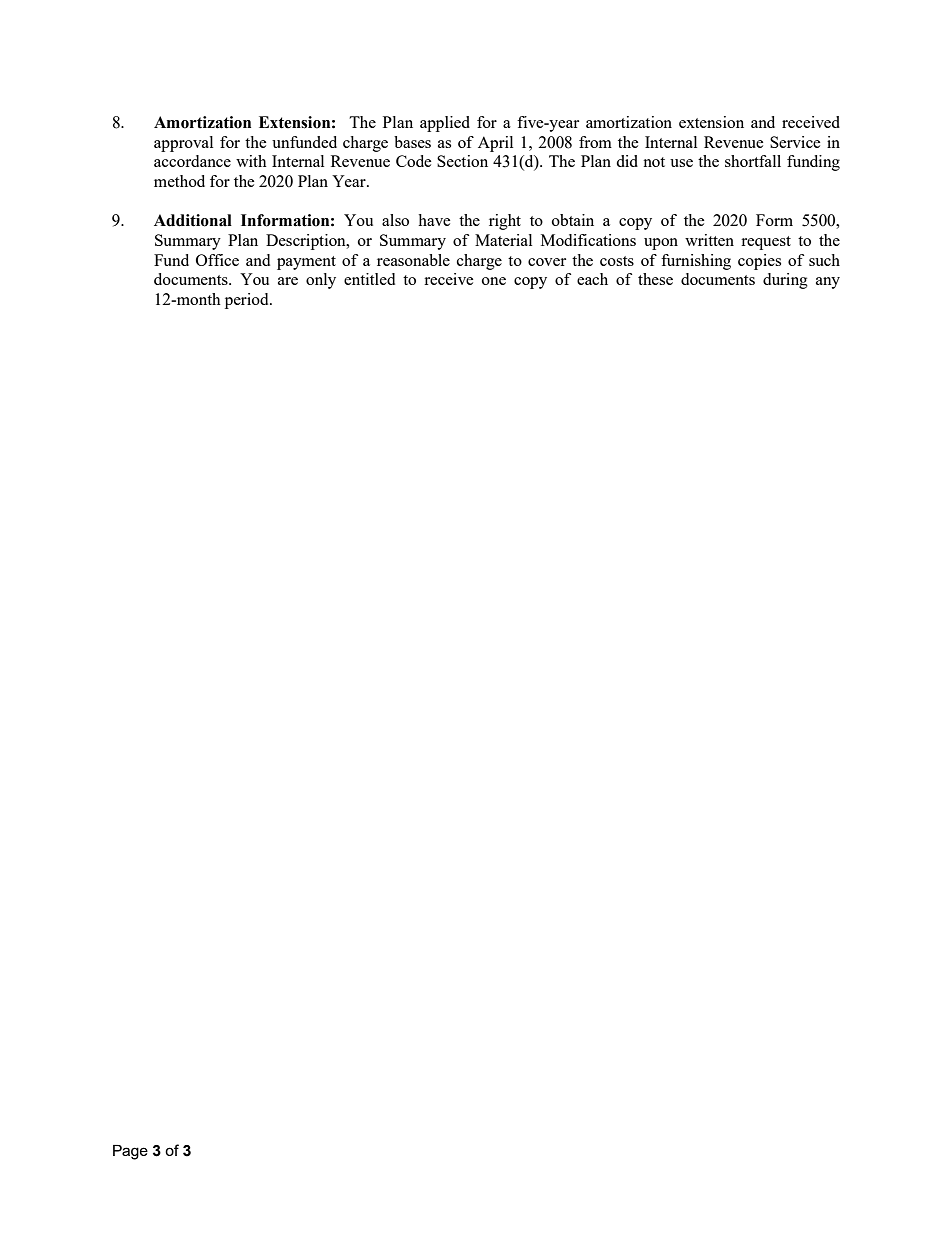 The width and height of the screenshot is (952, 1233). Describe the element at coordinates (753, 161) in the screenshot. I see `shortfall` at that location.
